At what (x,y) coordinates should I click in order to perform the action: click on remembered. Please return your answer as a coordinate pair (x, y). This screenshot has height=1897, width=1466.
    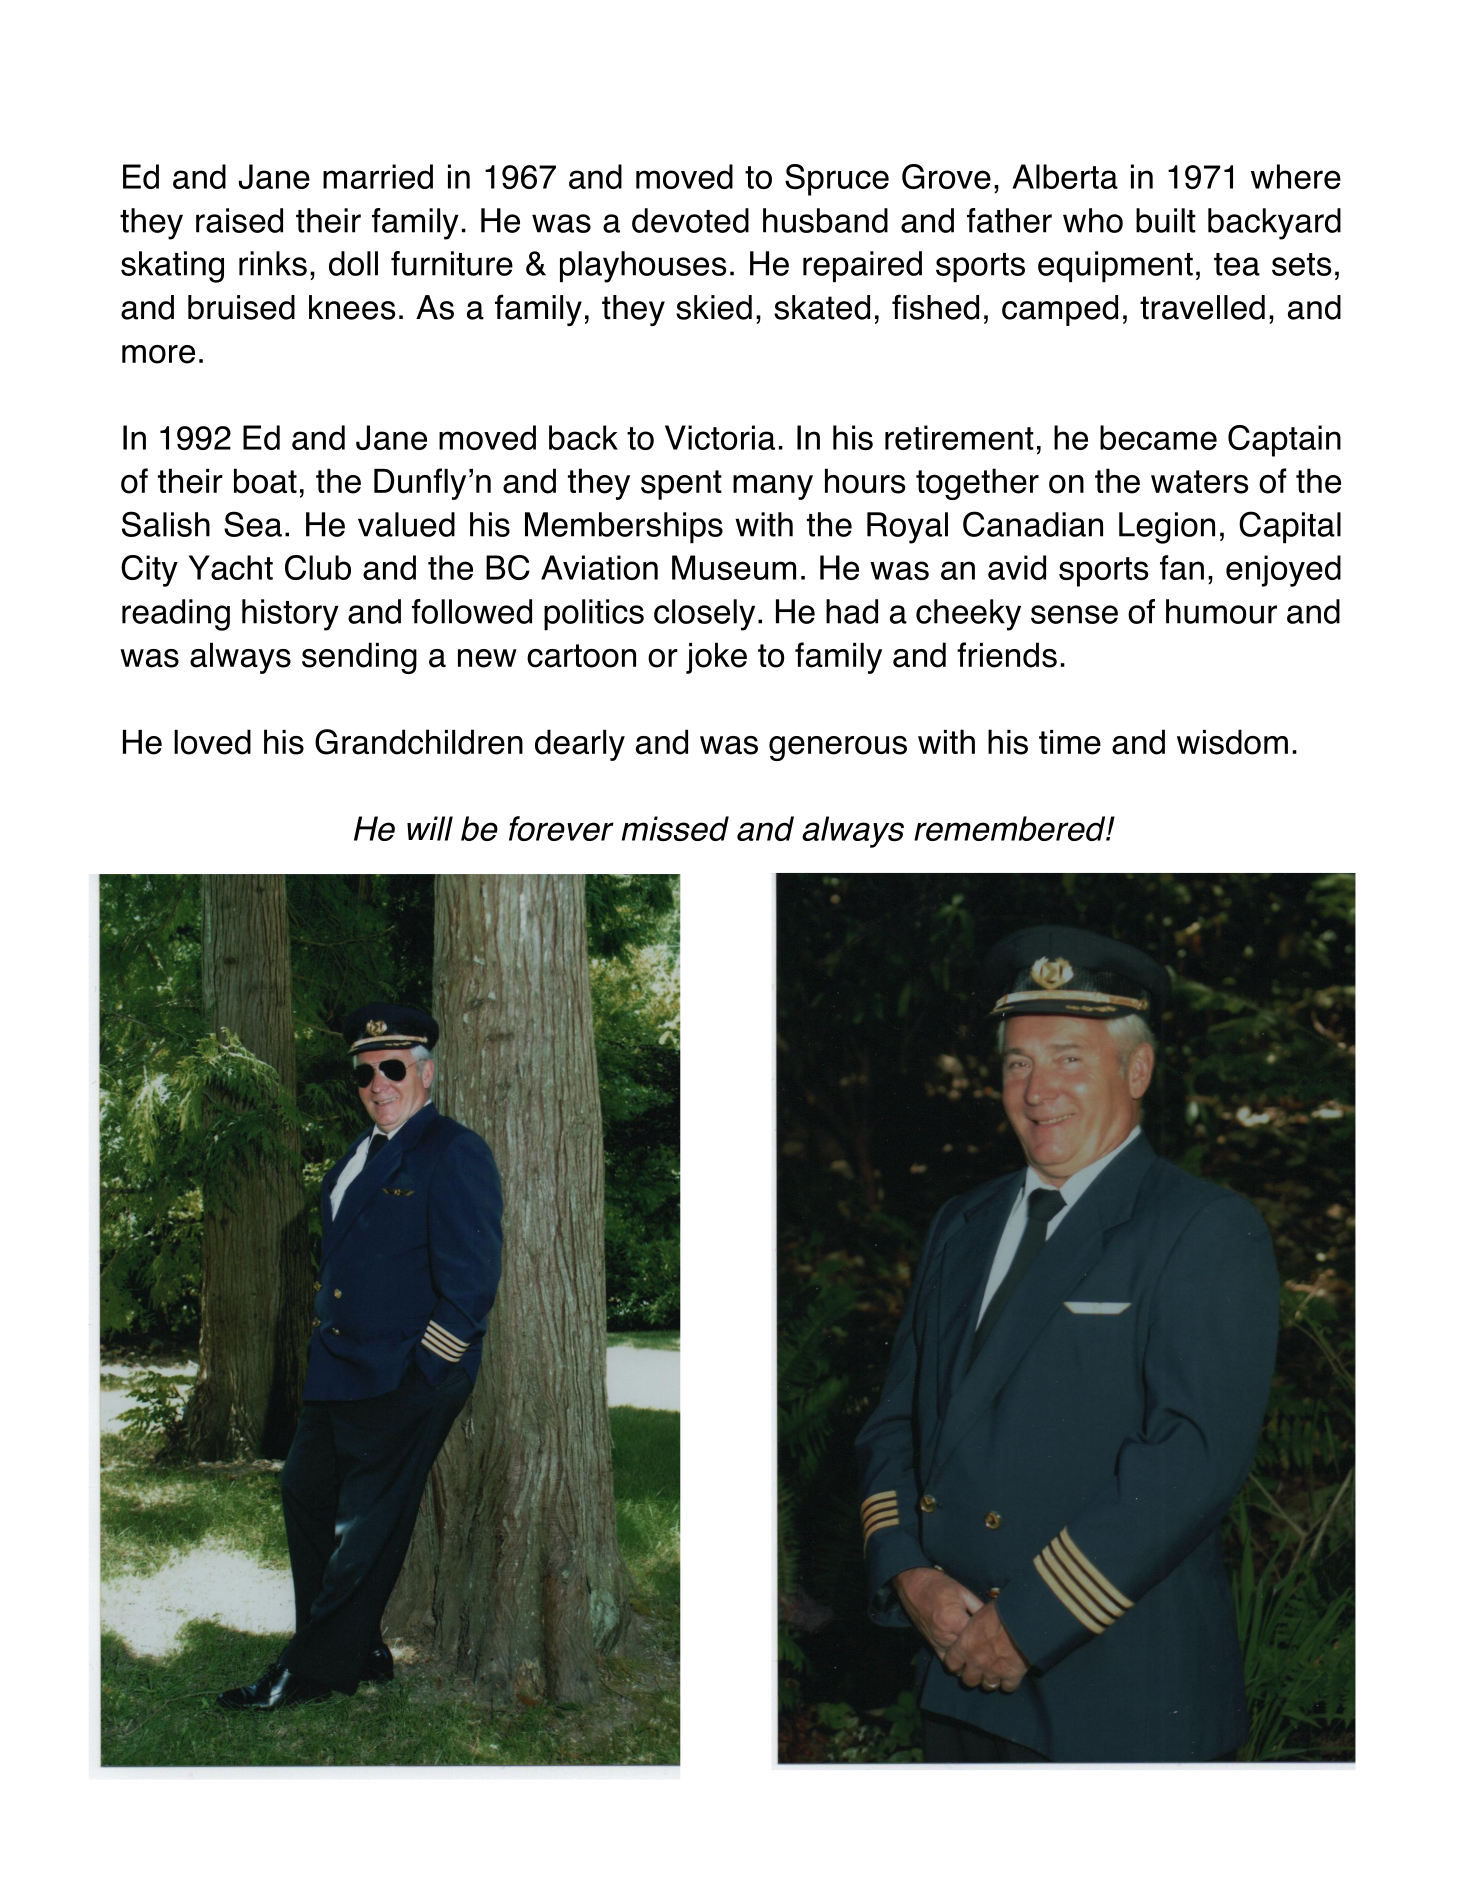
    Looking at the image, I should click on (1011, 828).
